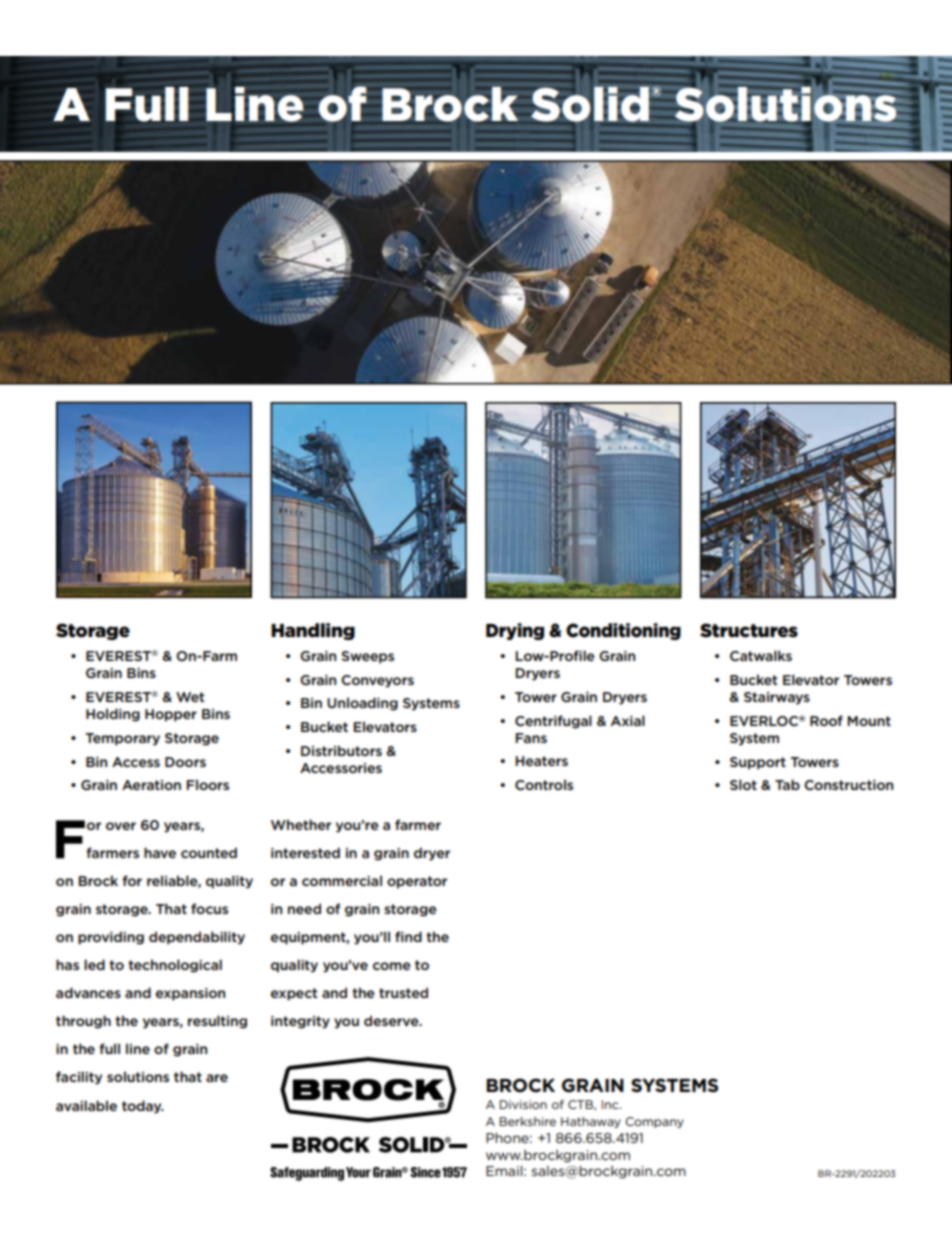 The image size is (952, 1233). What do you see at coordinates (590, 105) in the document?
I see `Solid` at bounding box center [590, 105].
